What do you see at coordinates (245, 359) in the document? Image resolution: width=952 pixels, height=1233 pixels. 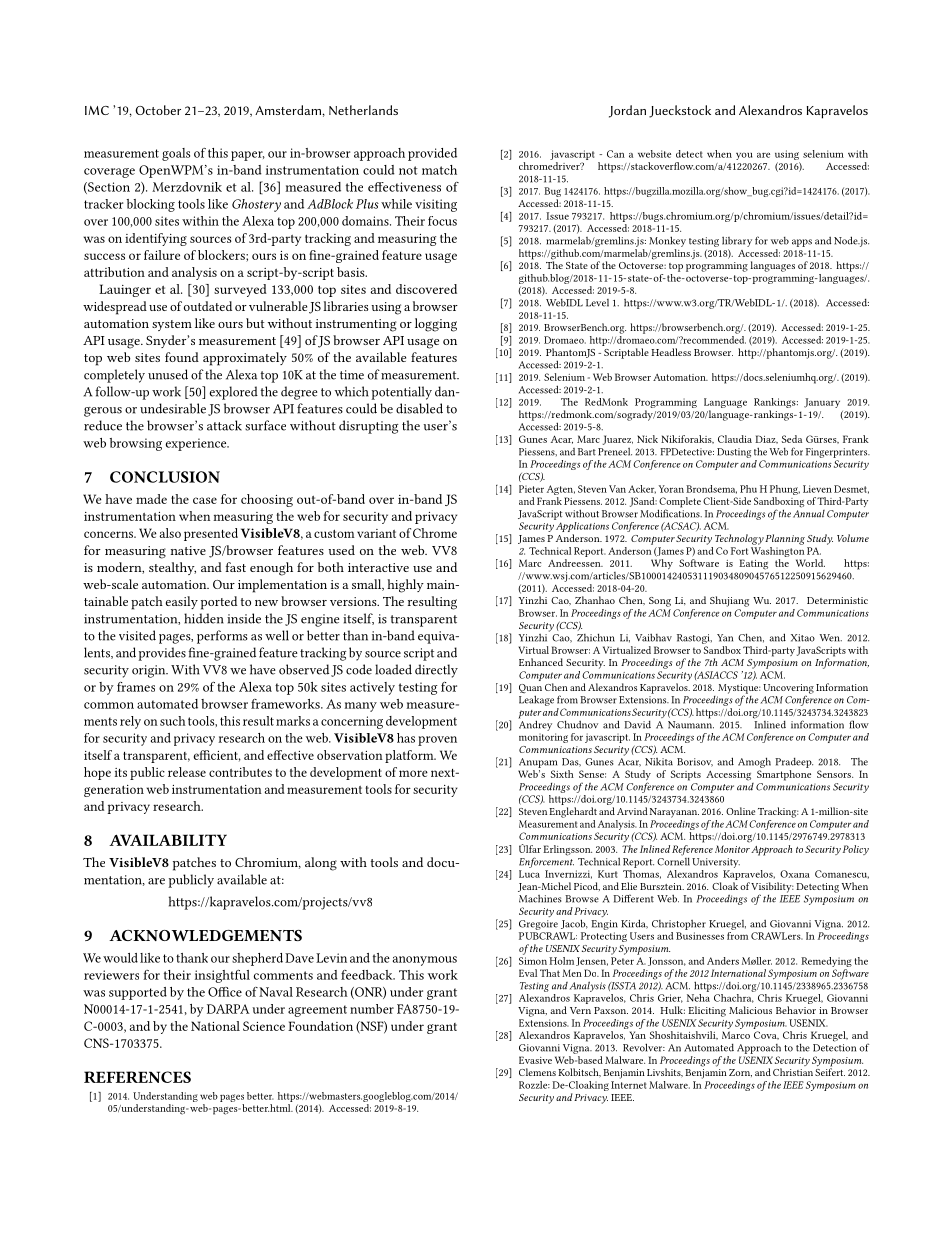 I see `approximately` at bounding box center [245, 359].
